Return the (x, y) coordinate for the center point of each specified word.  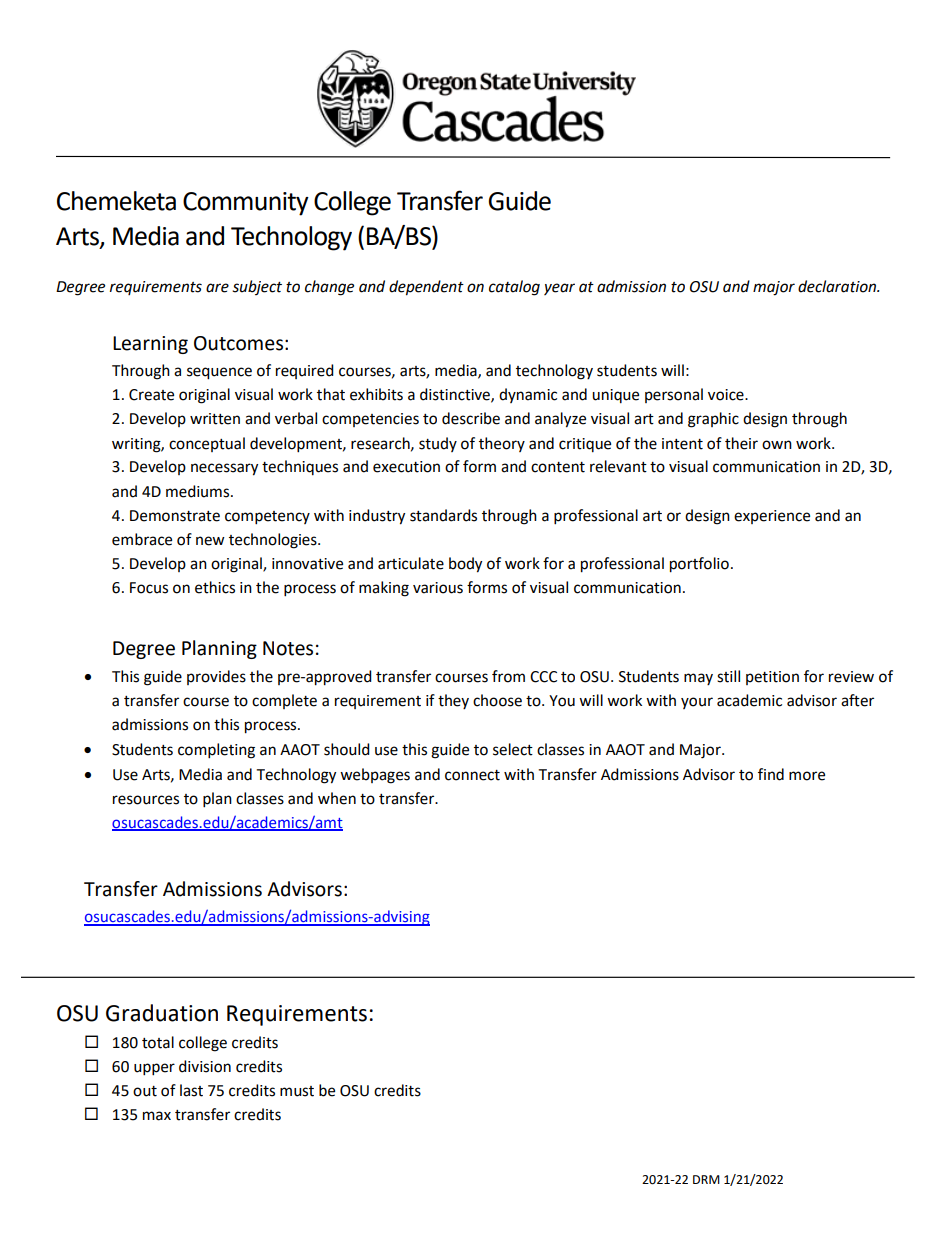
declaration (838, 286)
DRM (706, 1179)
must (297, 1091)
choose (497, 700)
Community (246, 204)
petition (772, 678)
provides (216, 677)
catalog (514, 288)
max (157, 1116)
